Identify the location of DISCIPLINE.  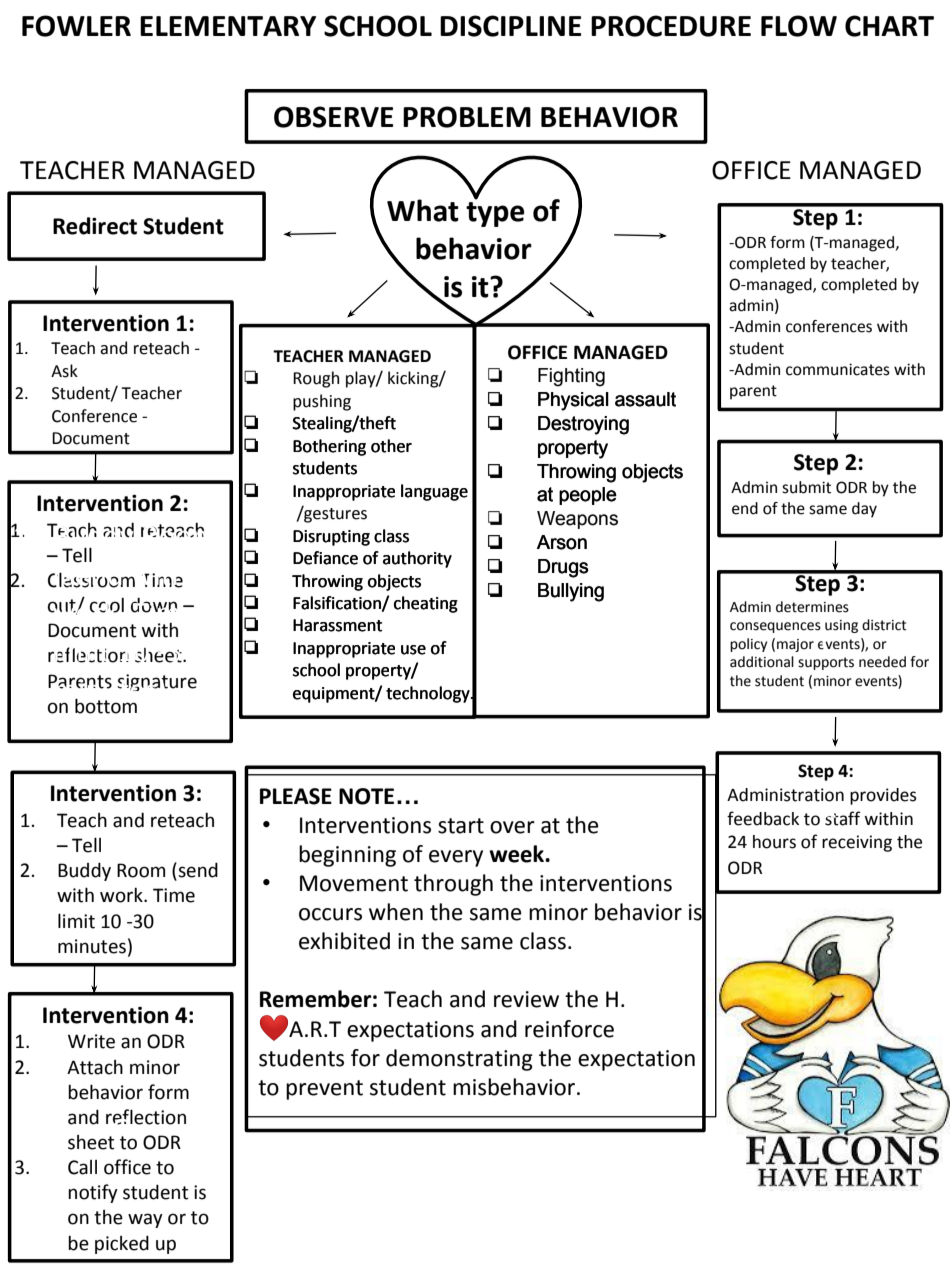
(510, 26).
